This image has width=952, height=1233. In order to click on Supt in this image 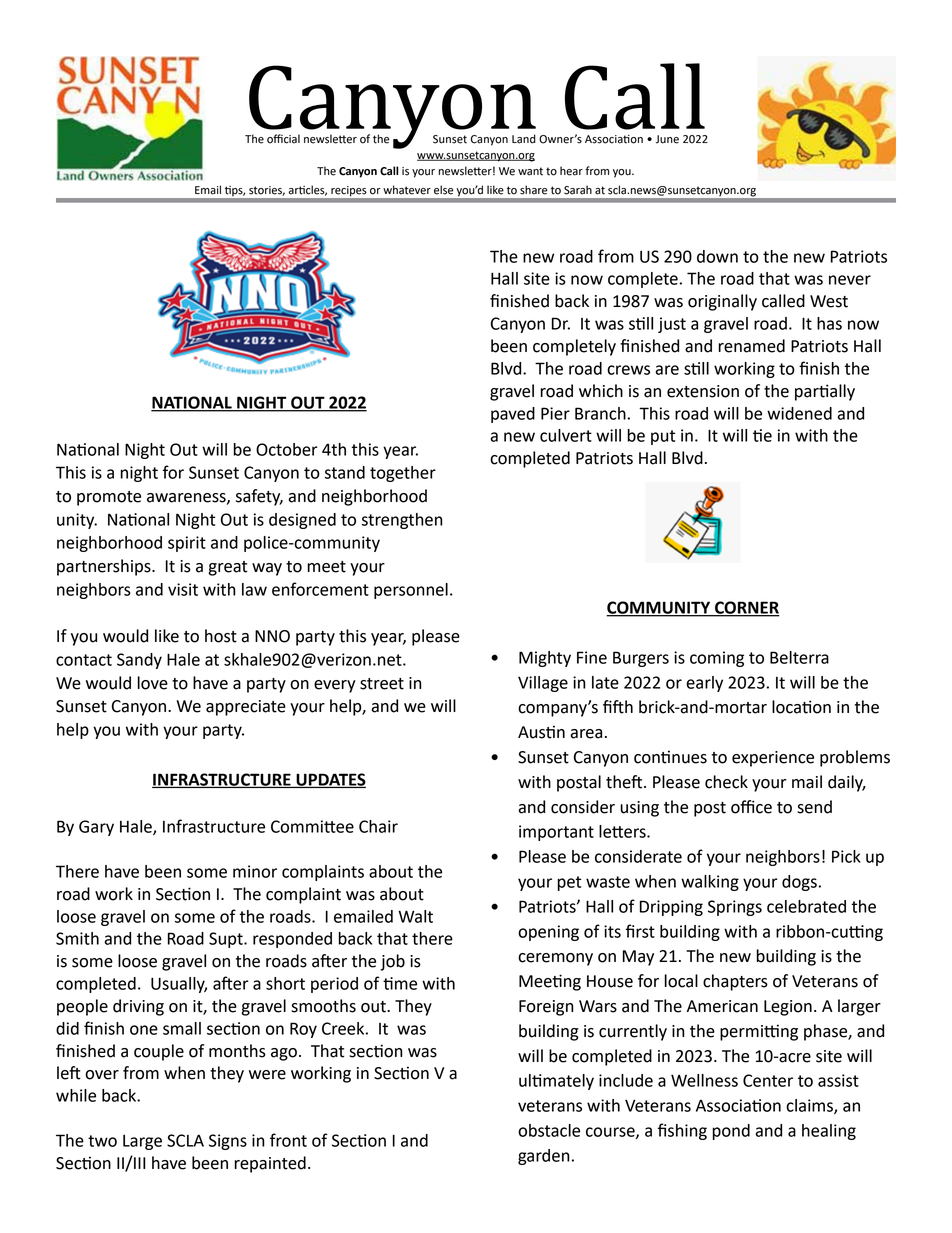, I will do `click(227, 940)`.
